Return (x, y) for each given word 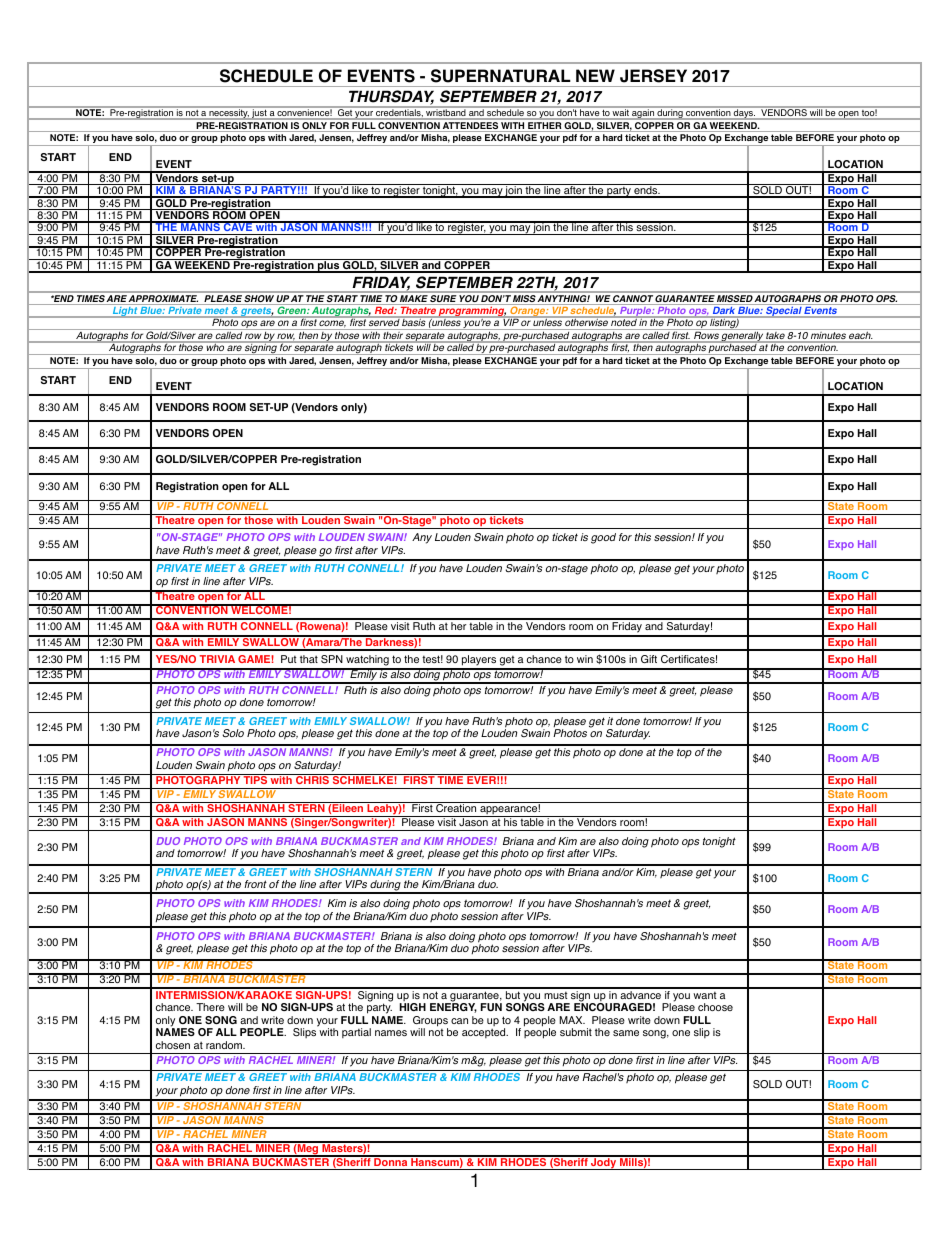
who (215, 347)
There (210, 1007)
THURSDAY (391, 97)
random (225, 1045)
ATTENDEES (470, 125)
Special (784, 312)
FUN (491, 1007)
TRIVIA (217, 659)
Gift (649, 659)
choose (715, 1007)
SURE (443, 298)
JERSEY (653, 76)
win (585, 659)
